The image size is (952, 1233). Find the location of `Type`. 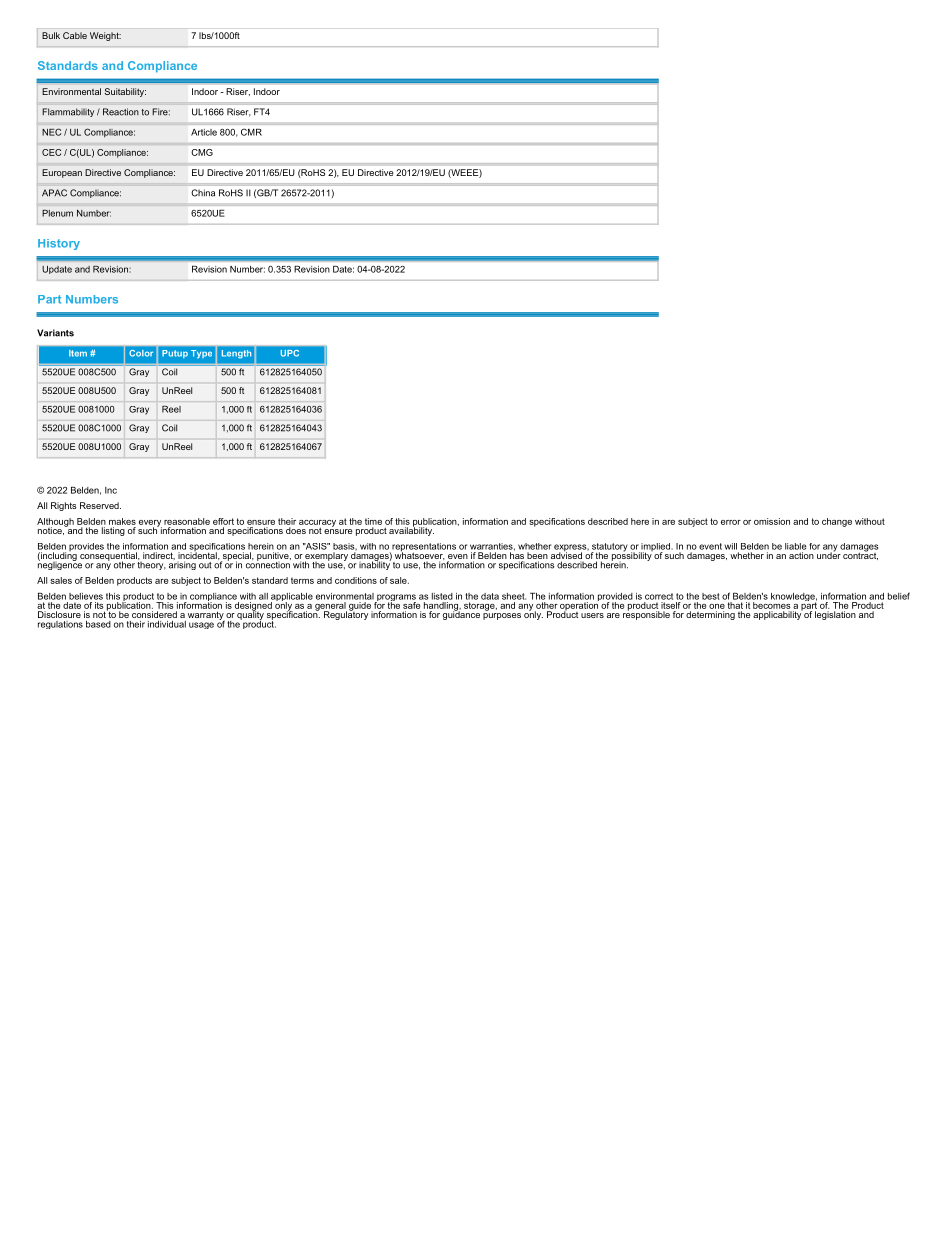

Type is located at coordinates (201, 354).
